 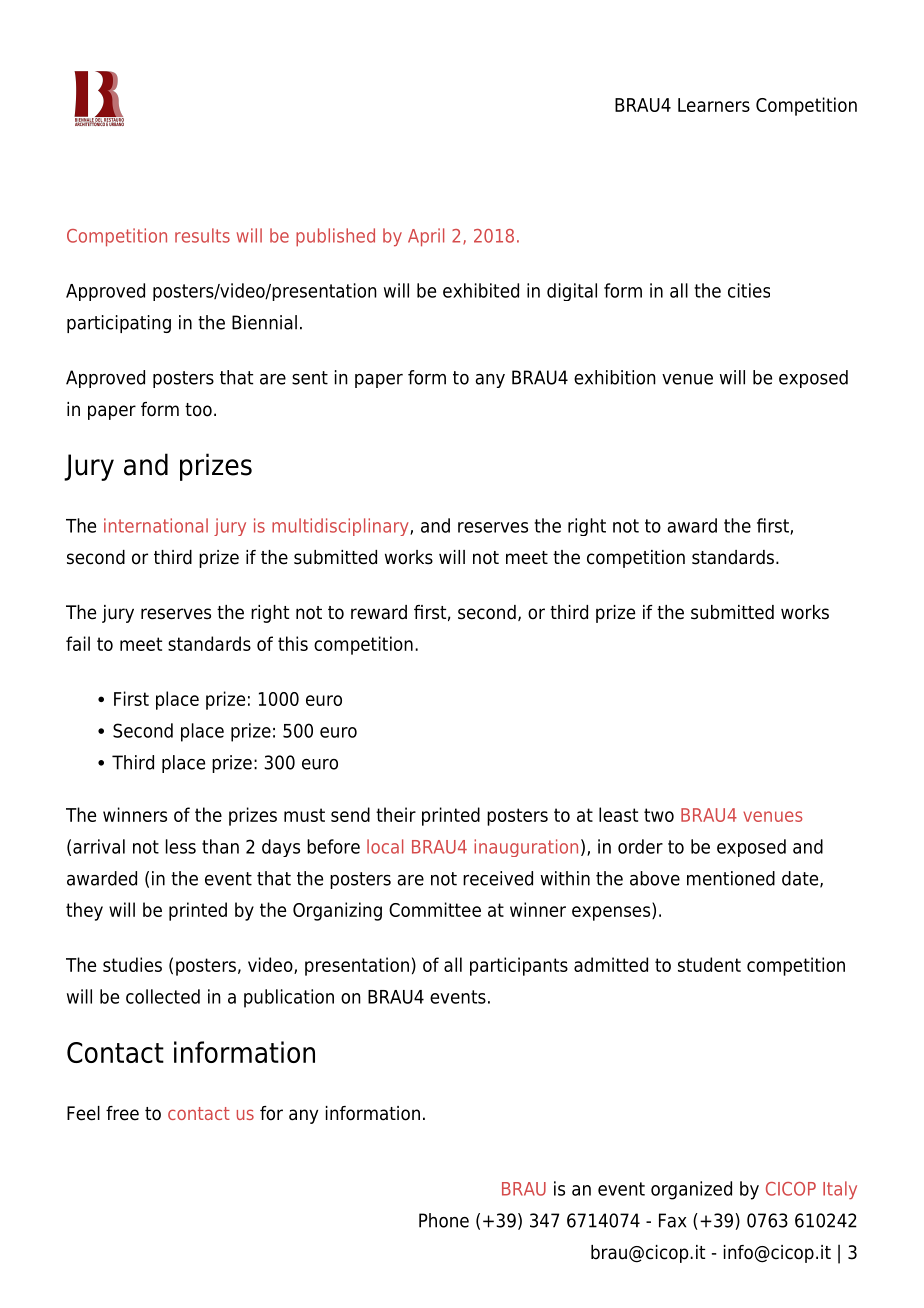 What do you see at coordinates (714, 105) in the page?
I see `Learners` at bounding box center [714, 105].
